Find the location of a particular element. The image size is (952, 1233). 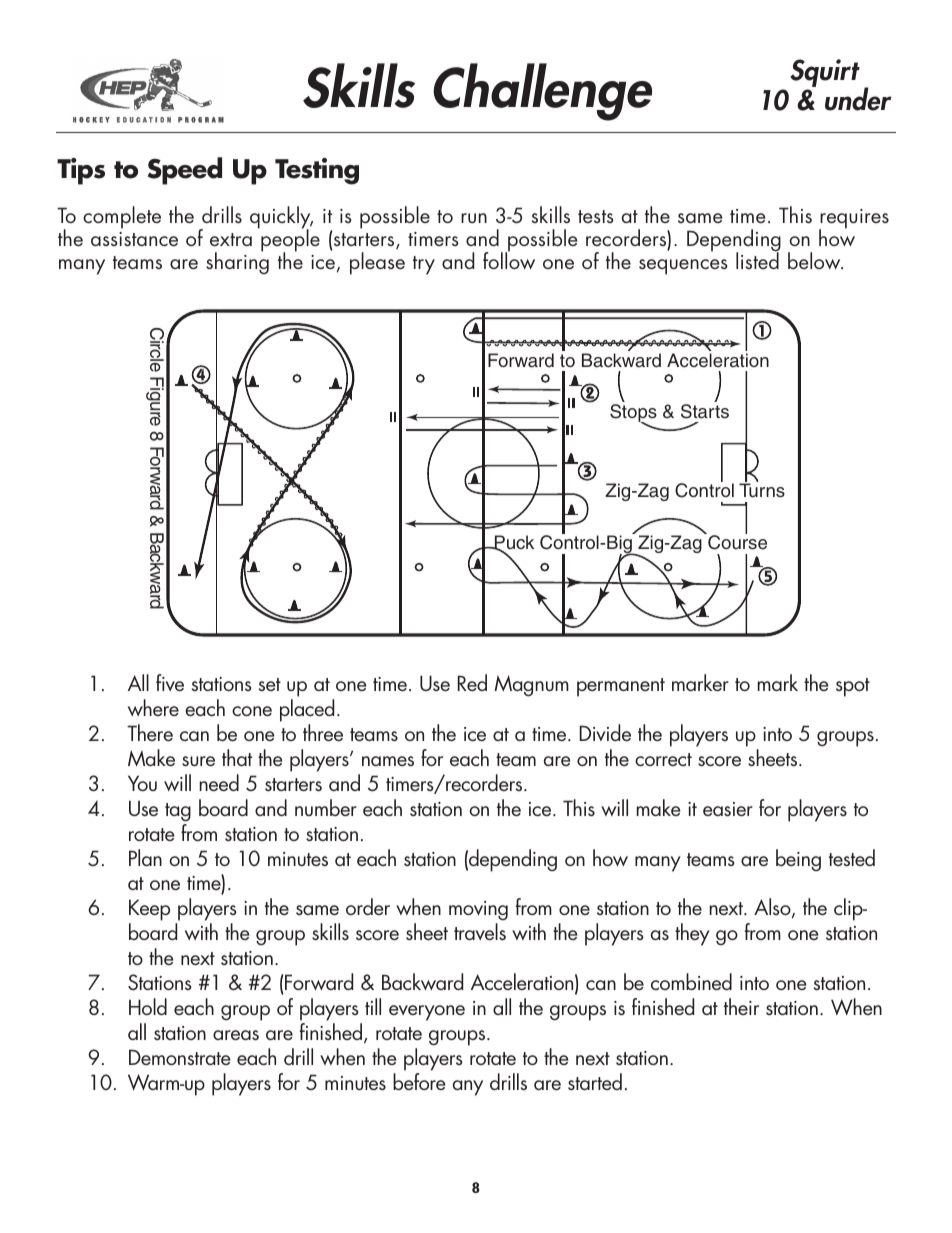

sharing is located at coordinates (237, 263).
